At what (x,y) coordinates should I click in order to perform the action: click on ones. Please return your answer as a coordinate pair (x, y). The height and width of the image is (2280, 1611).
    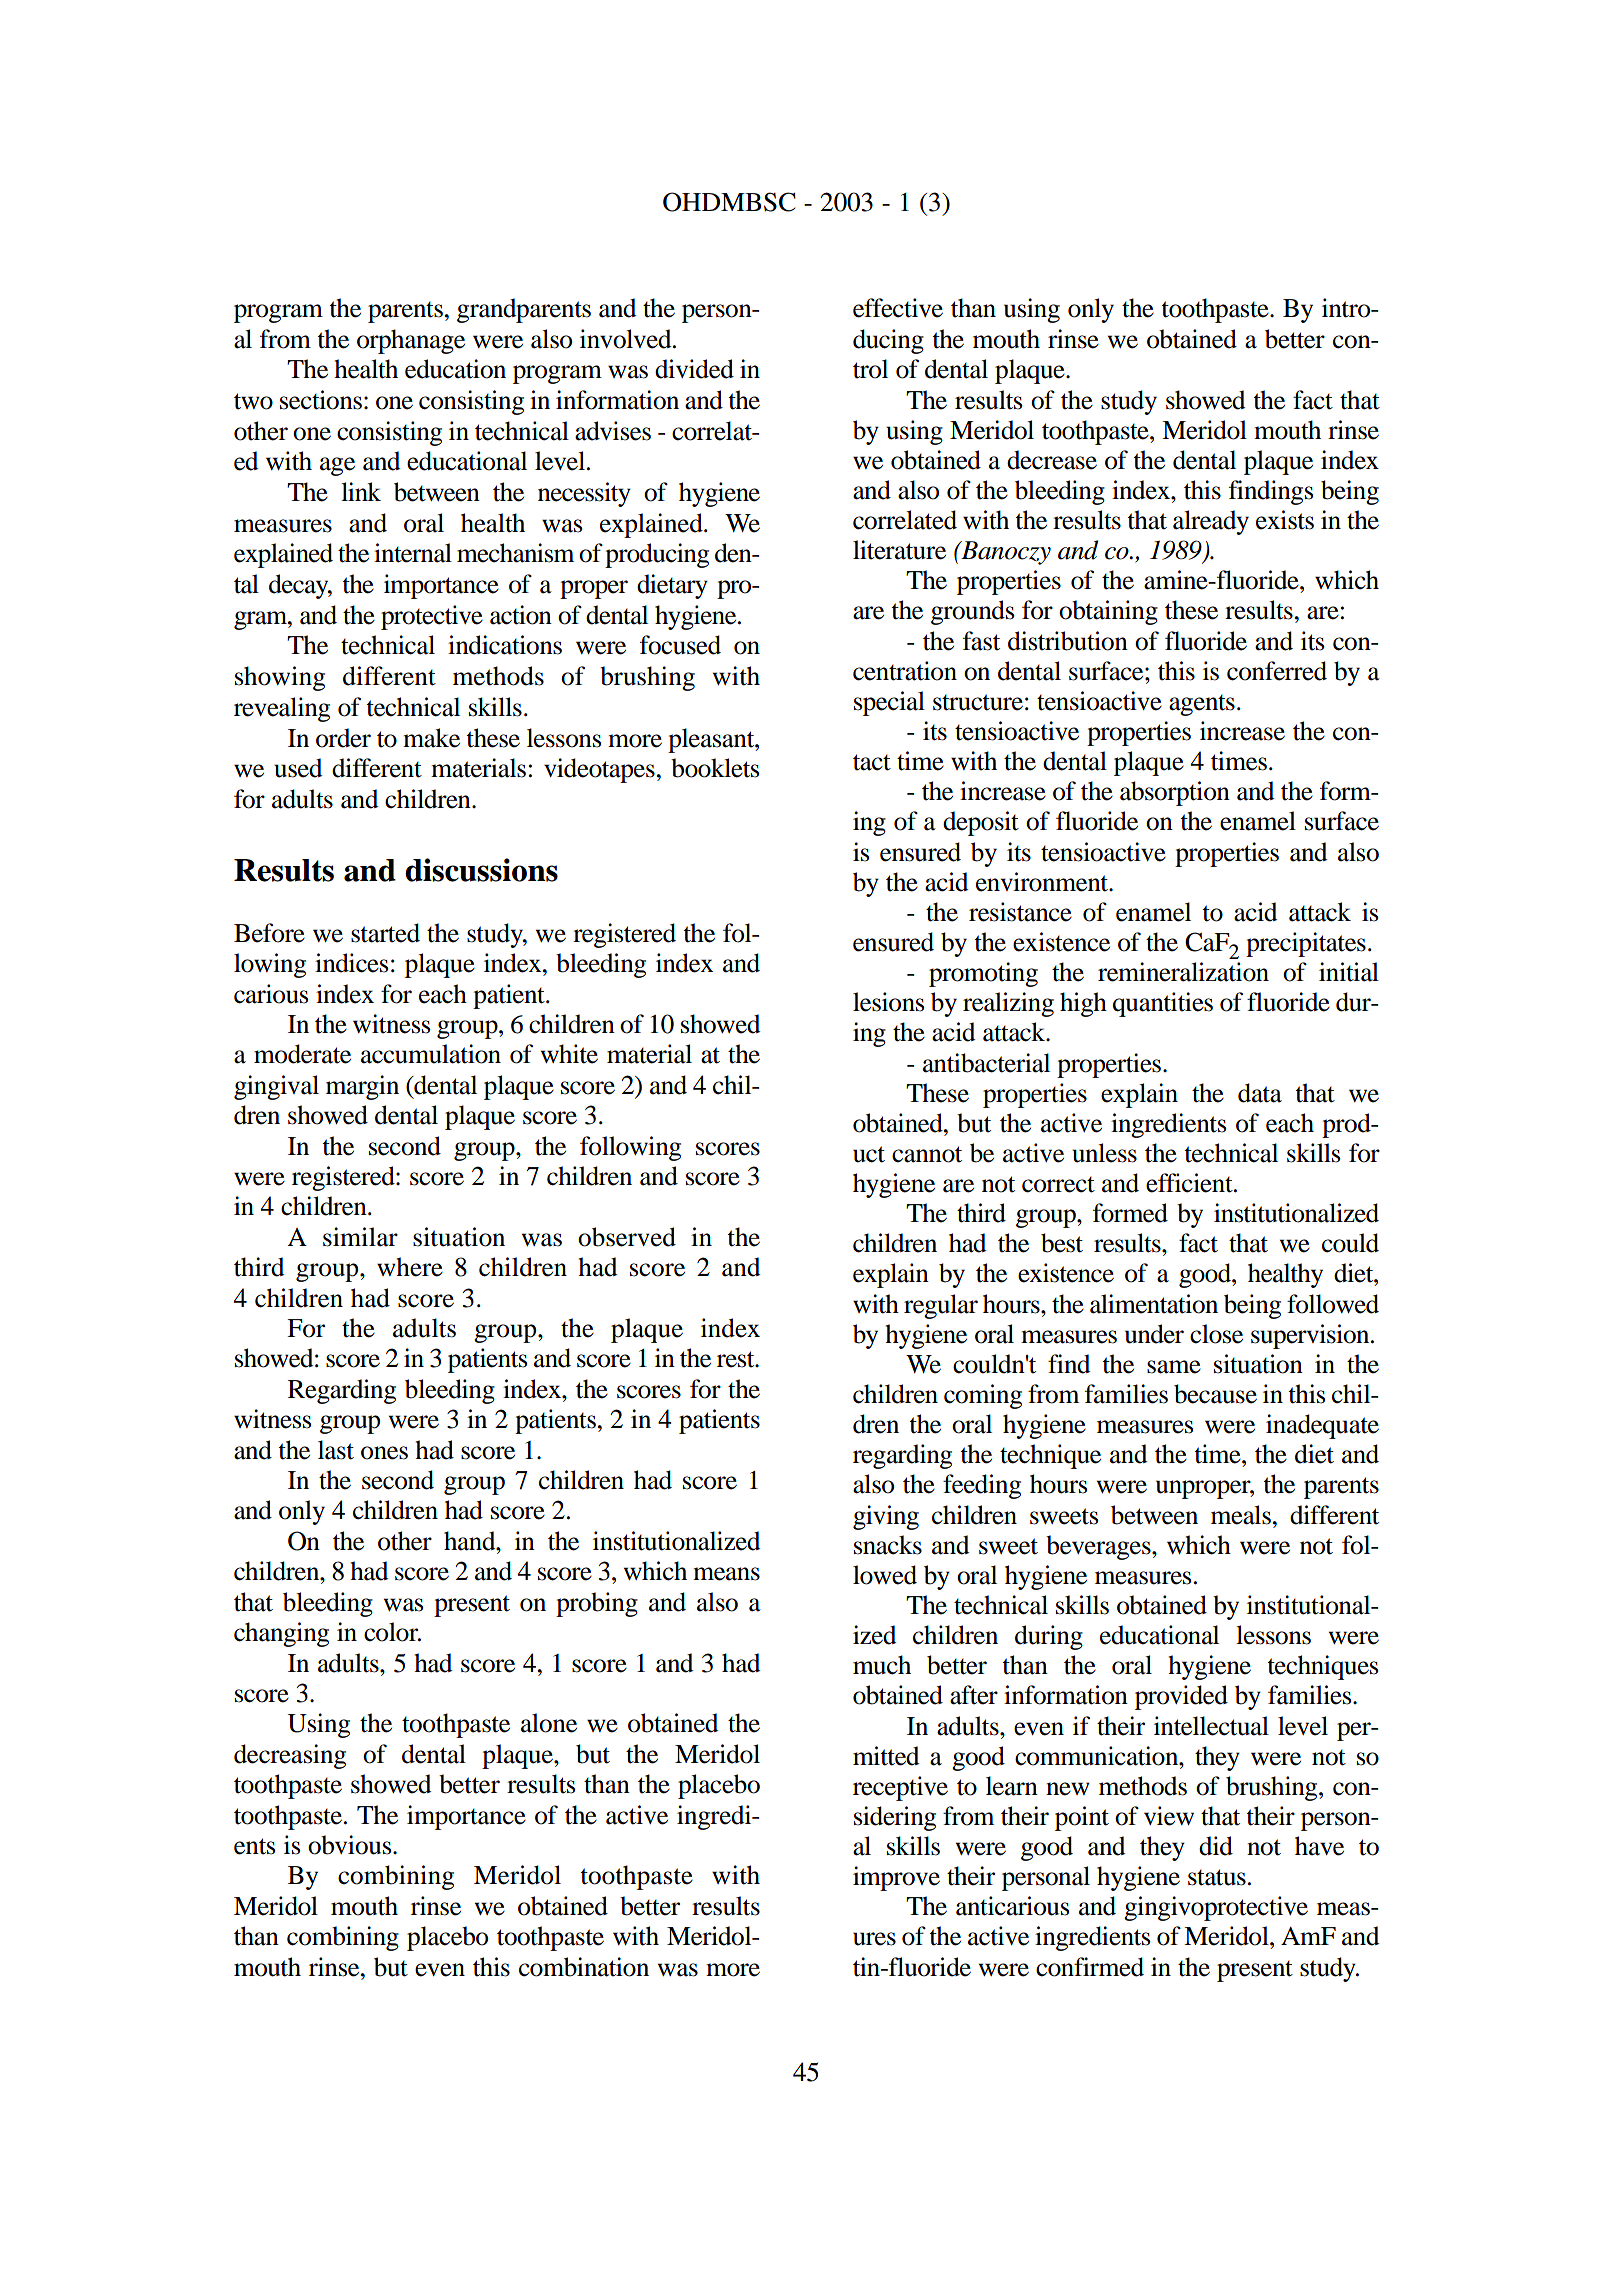
    Looking at the image, I should click on (384, 1453).
